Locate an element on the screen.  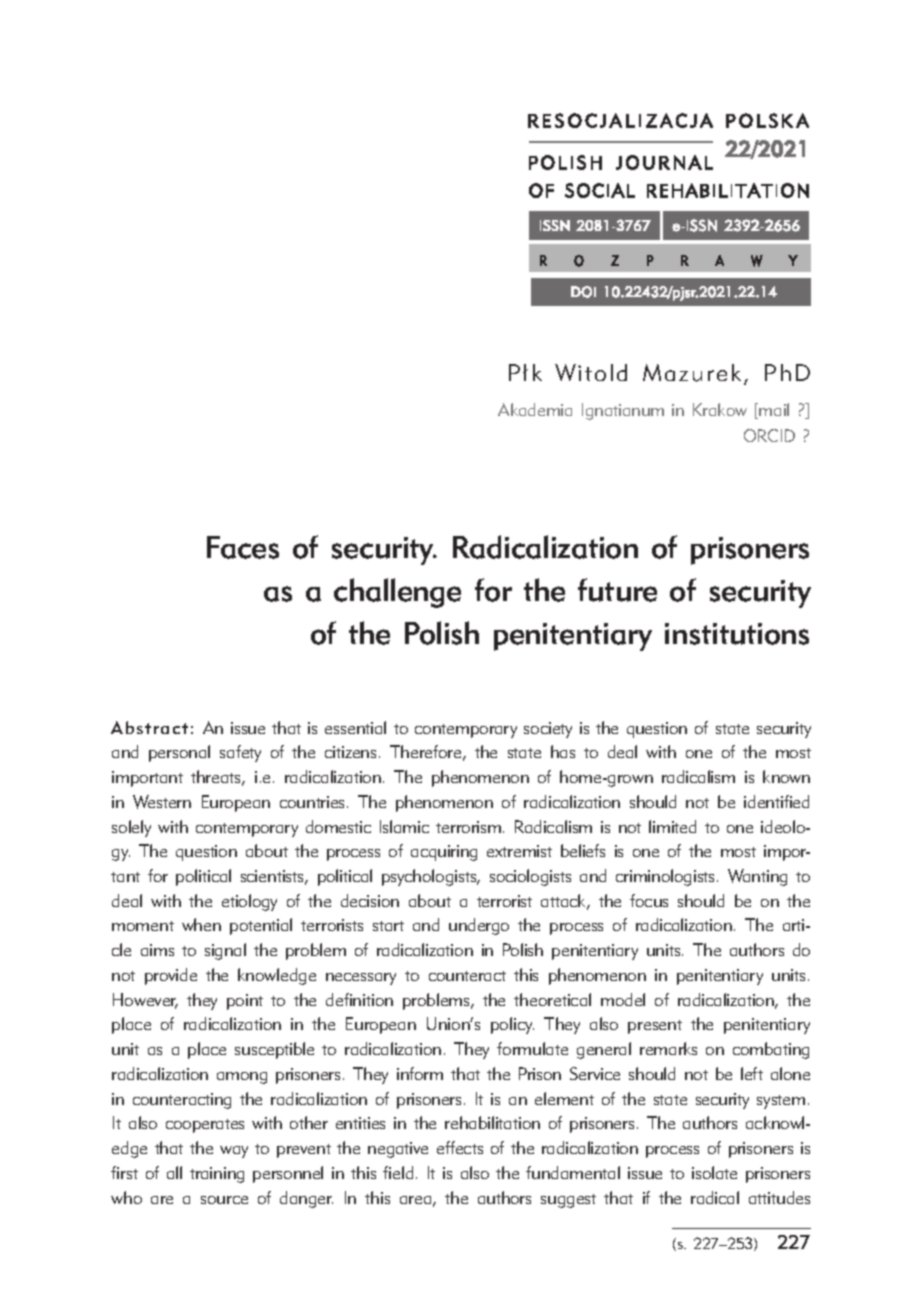
Abstract is located at coordinates (149, 727).
